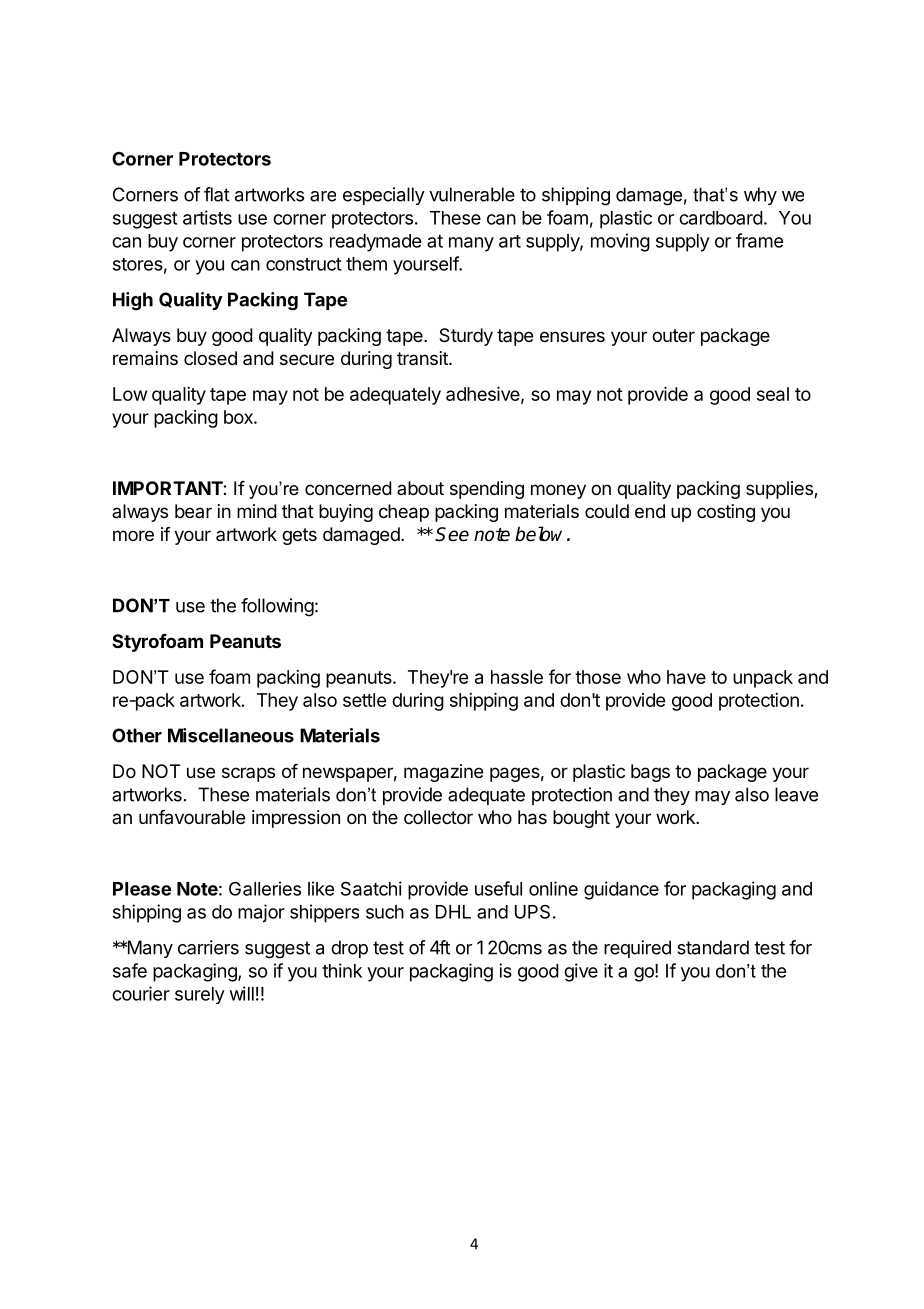  Describe the element at coordinates (452, 534) in the screenshot. I see `See` at that location.
